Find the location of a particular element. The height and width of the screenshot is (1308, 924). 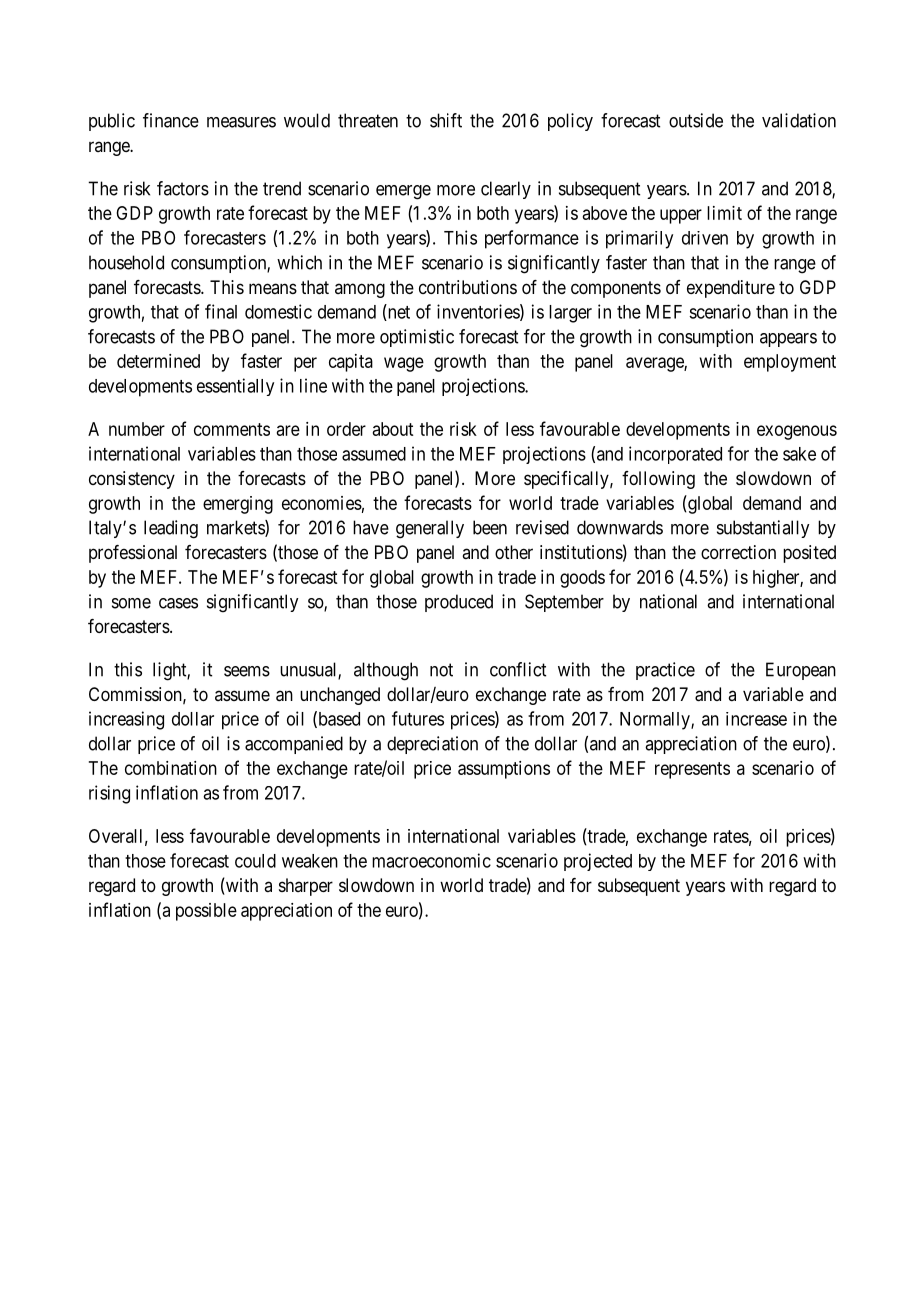

been is located at coordinates (490, 527).
